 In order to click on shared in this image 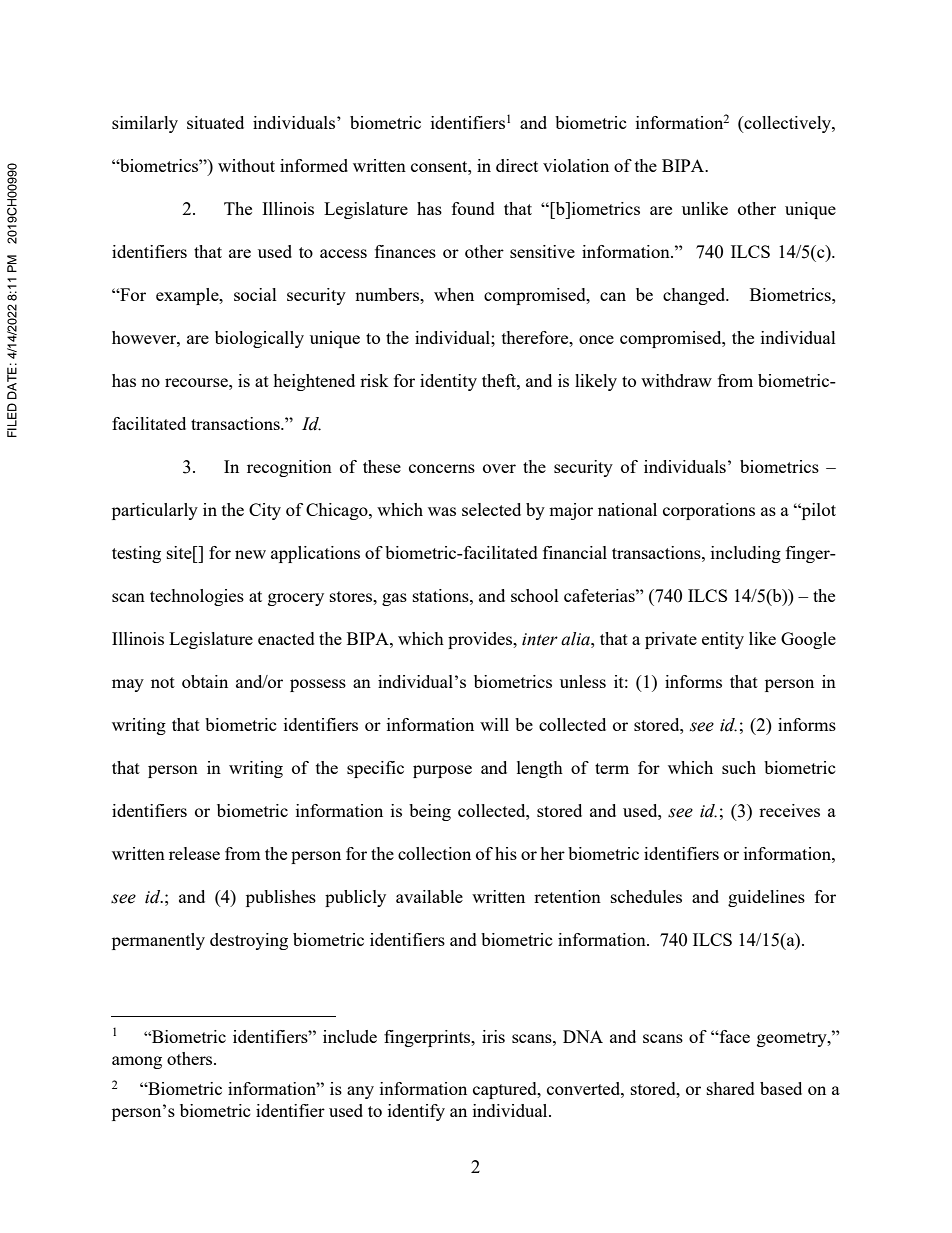, I will do `click(731, 1088)`.
